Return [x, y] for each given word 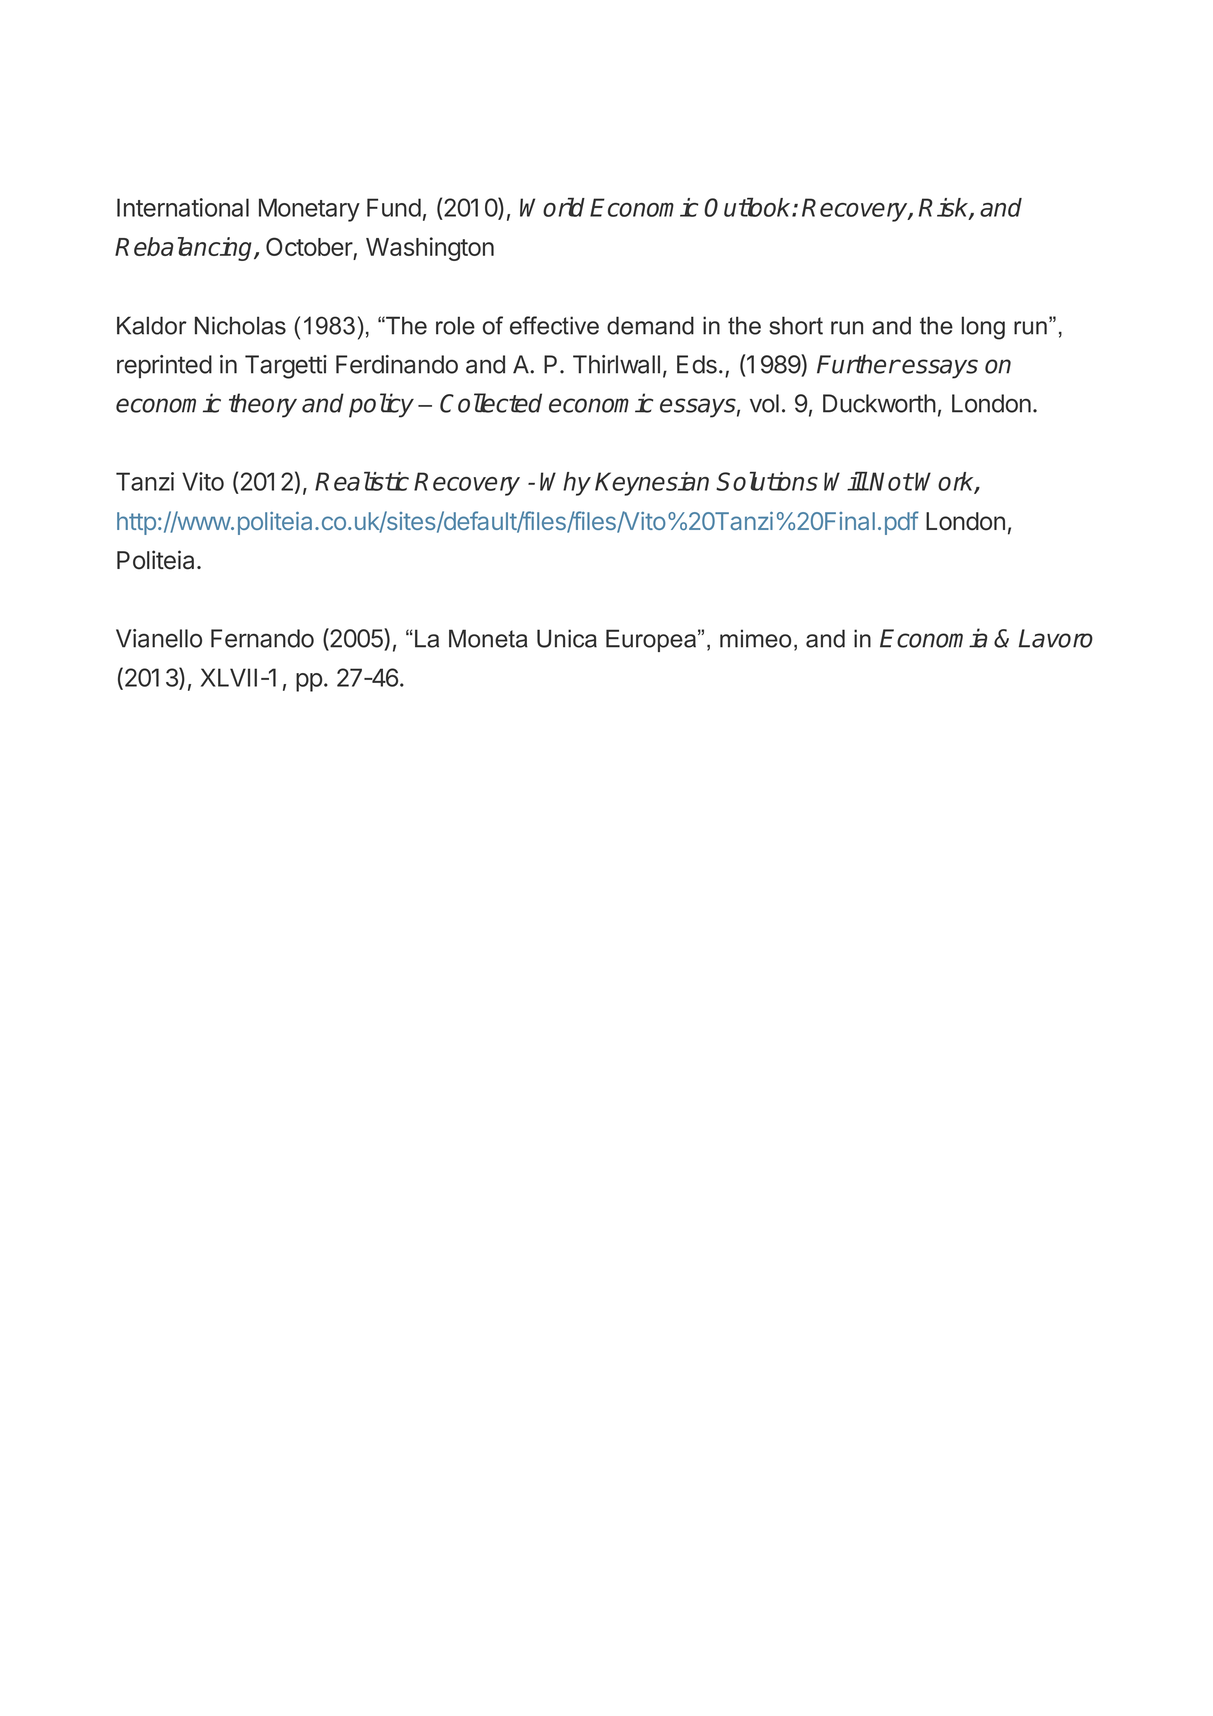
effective [554, 325]
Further [858, 364]
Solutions [767, 481]
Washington [430, 249]
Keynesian [652, 484]
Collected [491, 403]
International [183, 207]
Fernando [262, 638]
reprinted [164, 367]
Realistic [362, 481]
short [796, 325]
